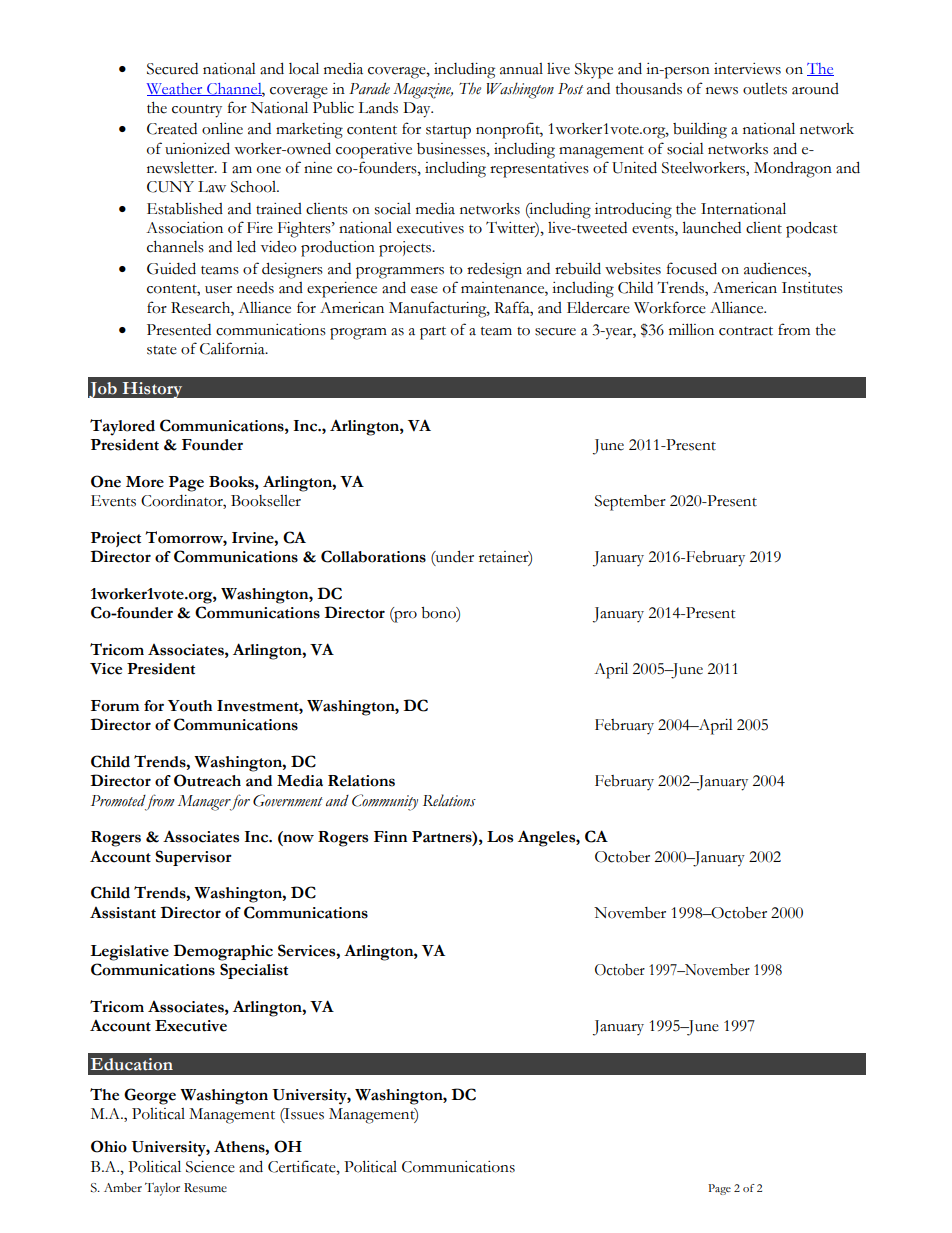 Image resolution: width=952 pixels, height=1233 pixels. I want to click on state, so click(162, 350).
